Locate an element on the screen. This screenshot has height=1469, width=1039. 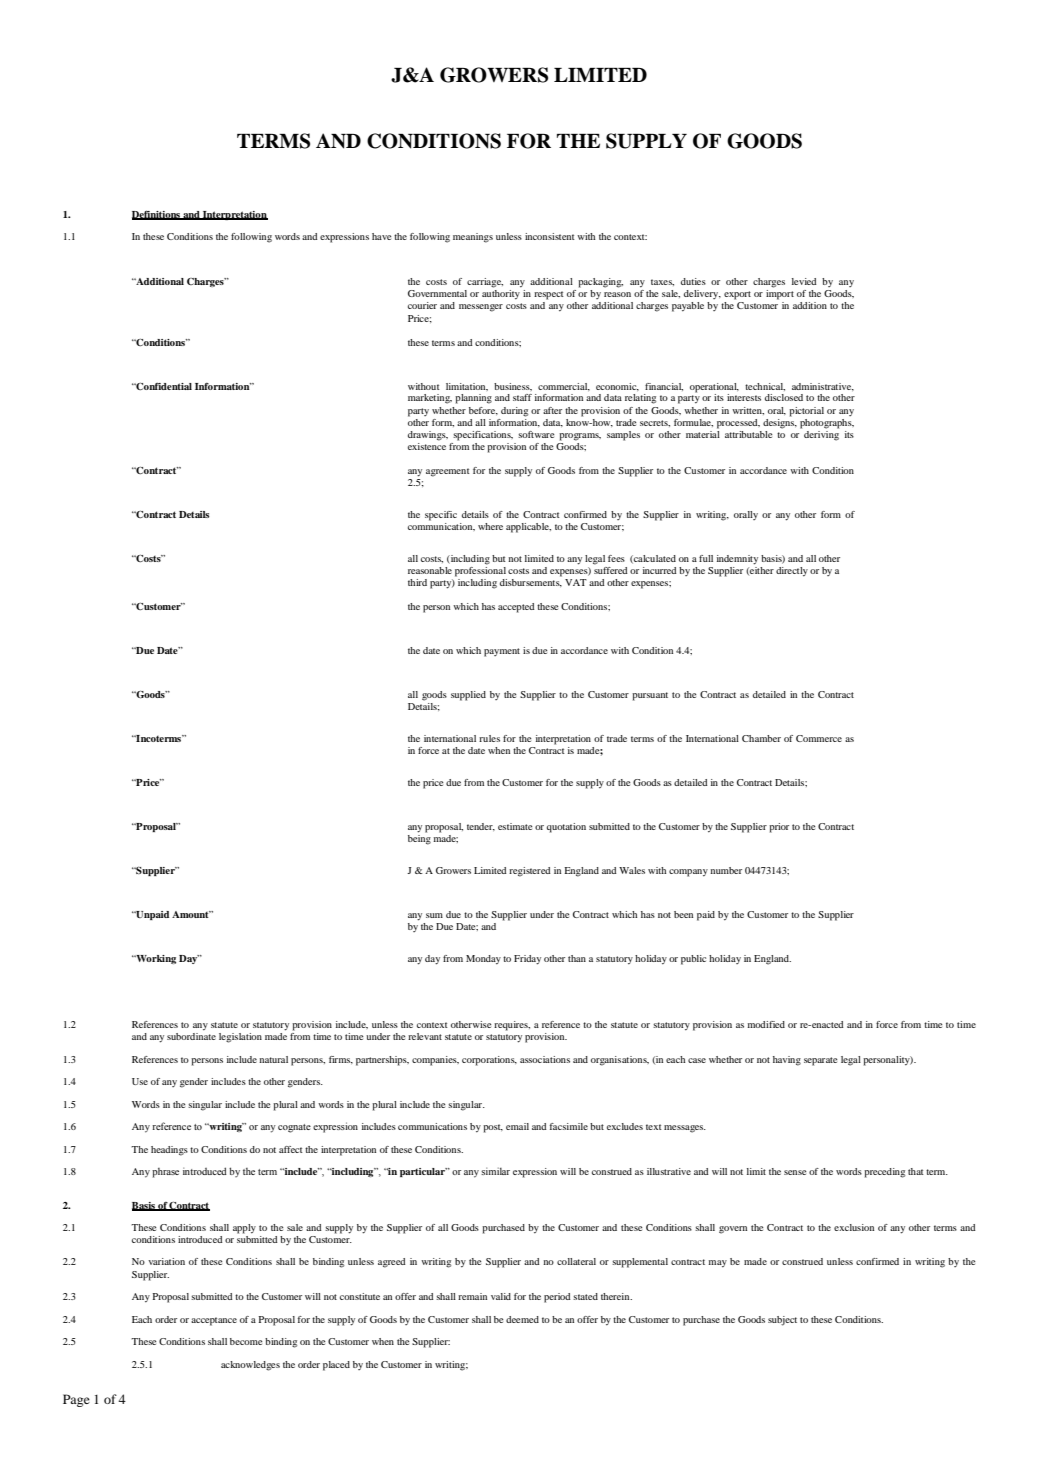
third is located at coordinates (417, 582).
